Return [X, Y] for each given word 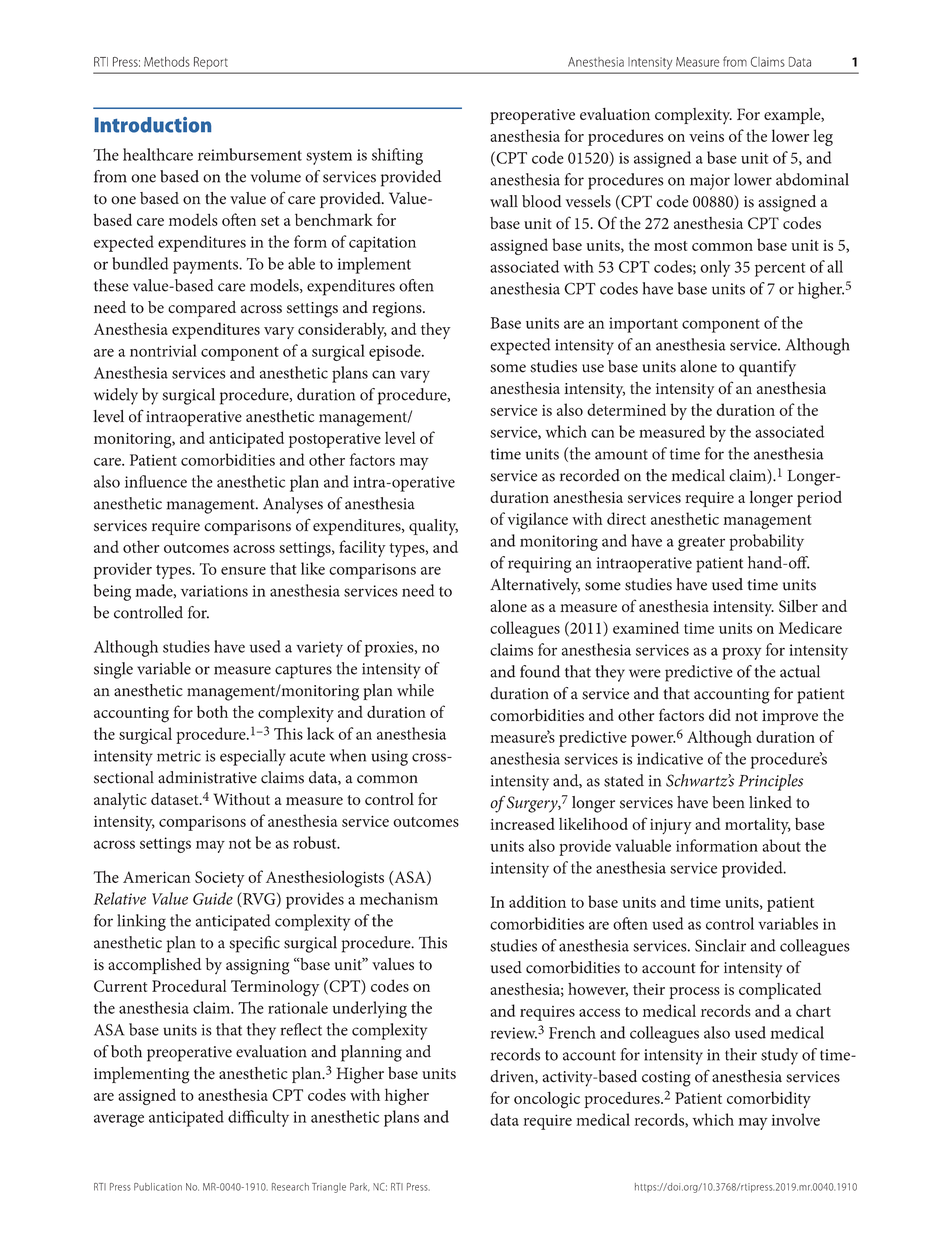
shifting [397, 156]
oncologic [547, 1100]
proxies [390, 649]
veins [706, 136]
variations [214, 591]
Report [211, 63]
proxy [742, 653]
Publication [158, 1187]
